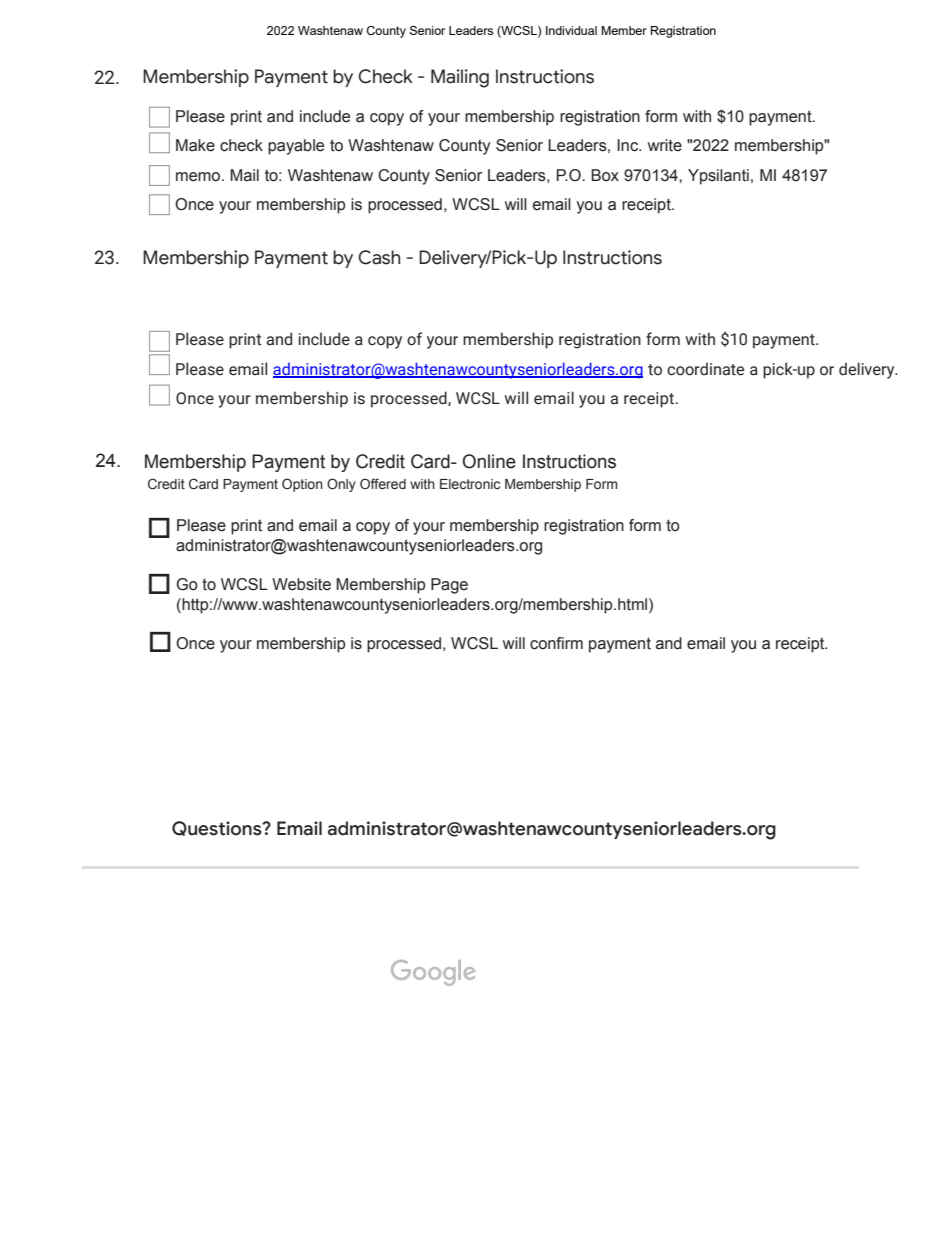 This screenshot has height=1233, width=952. What do you see at coordinates (571, 30) in the screenshot?
I see `Individual` at bounding box center [571, 30].
